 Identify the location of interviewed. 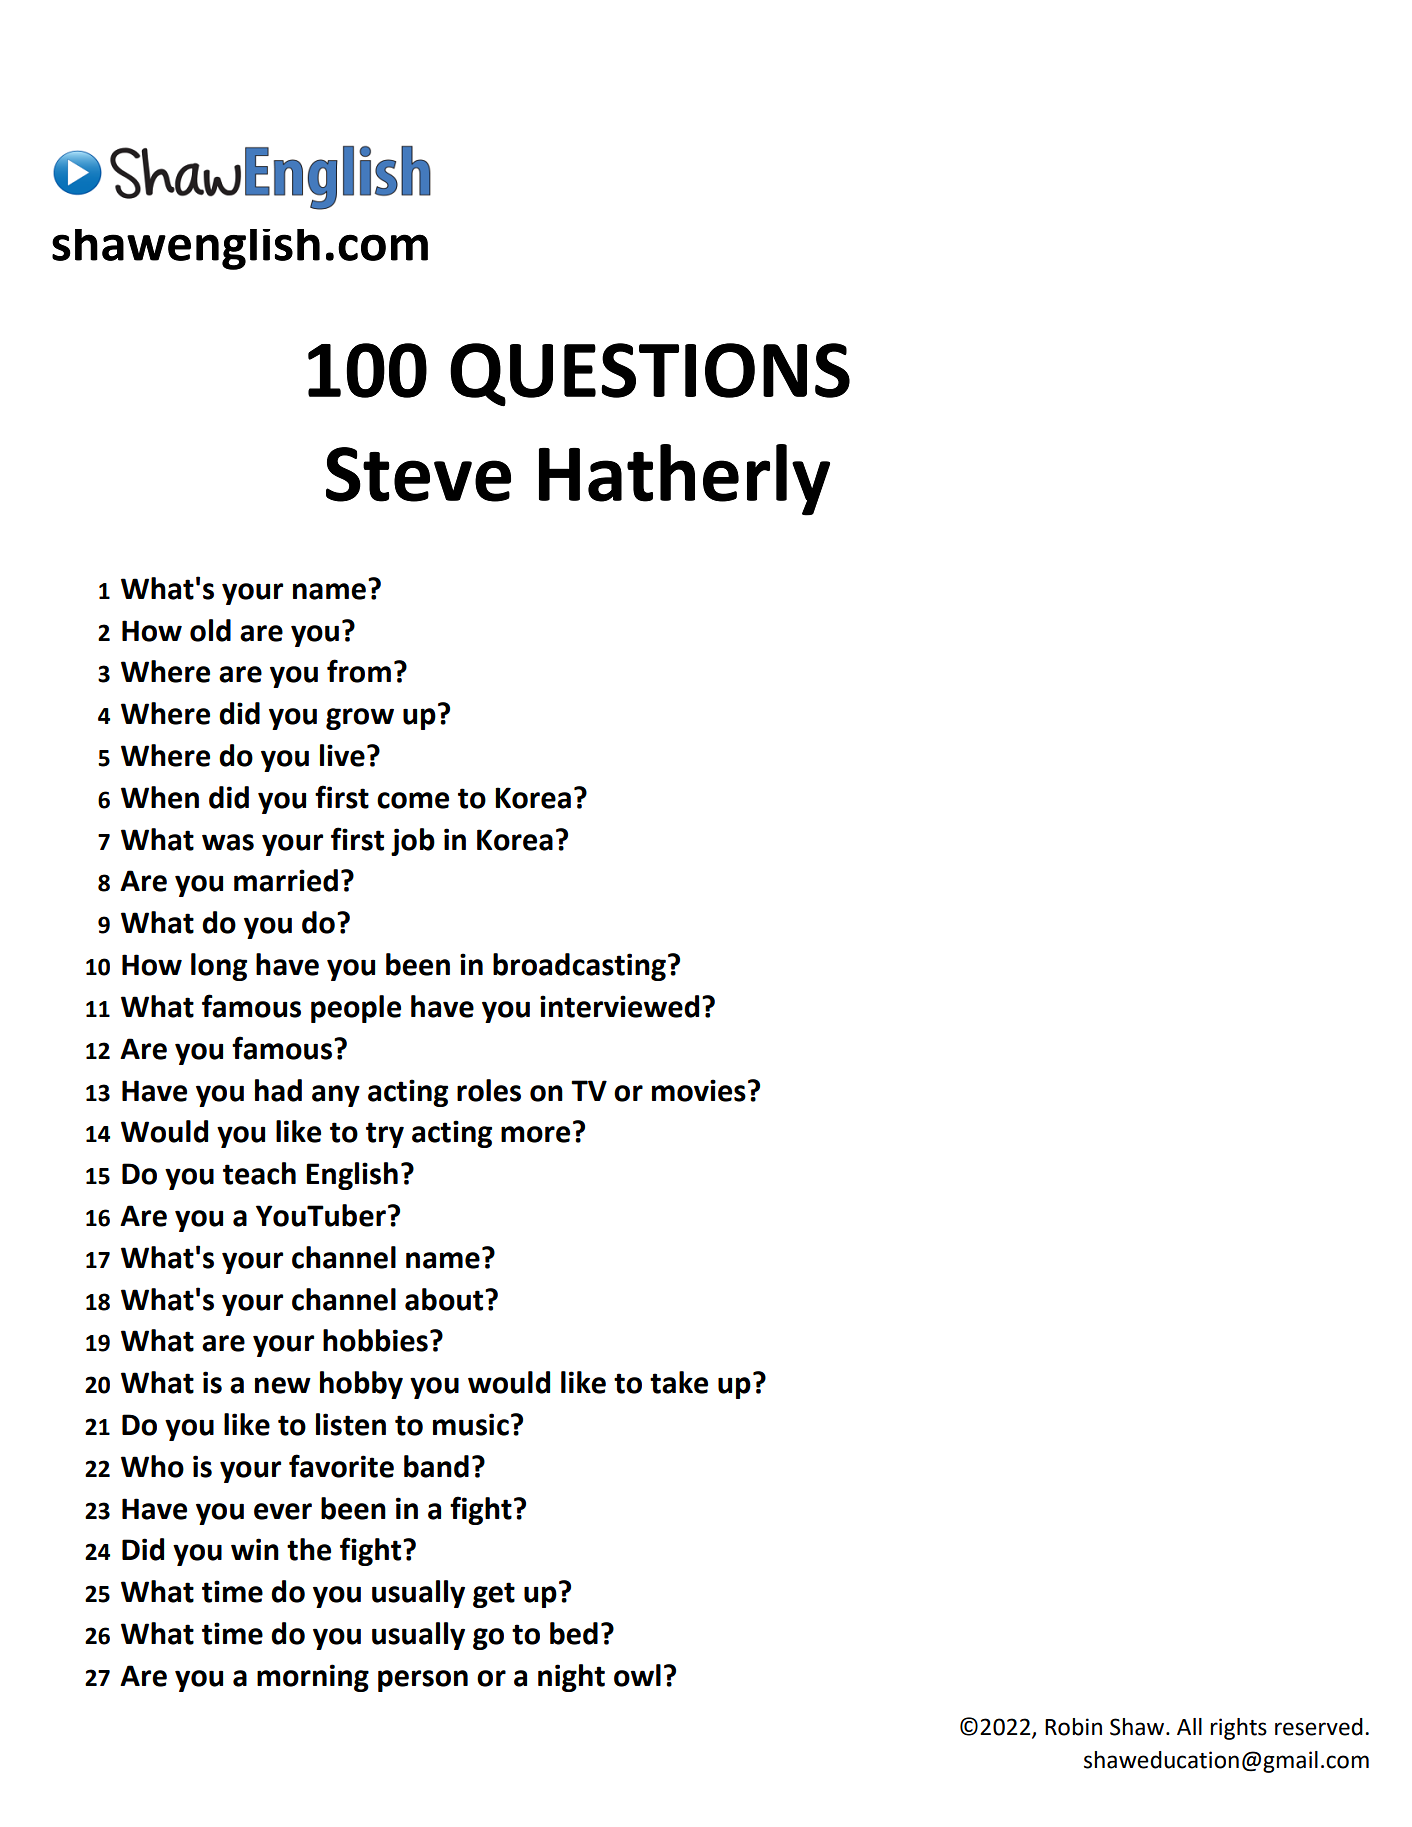
(619, 1006).
